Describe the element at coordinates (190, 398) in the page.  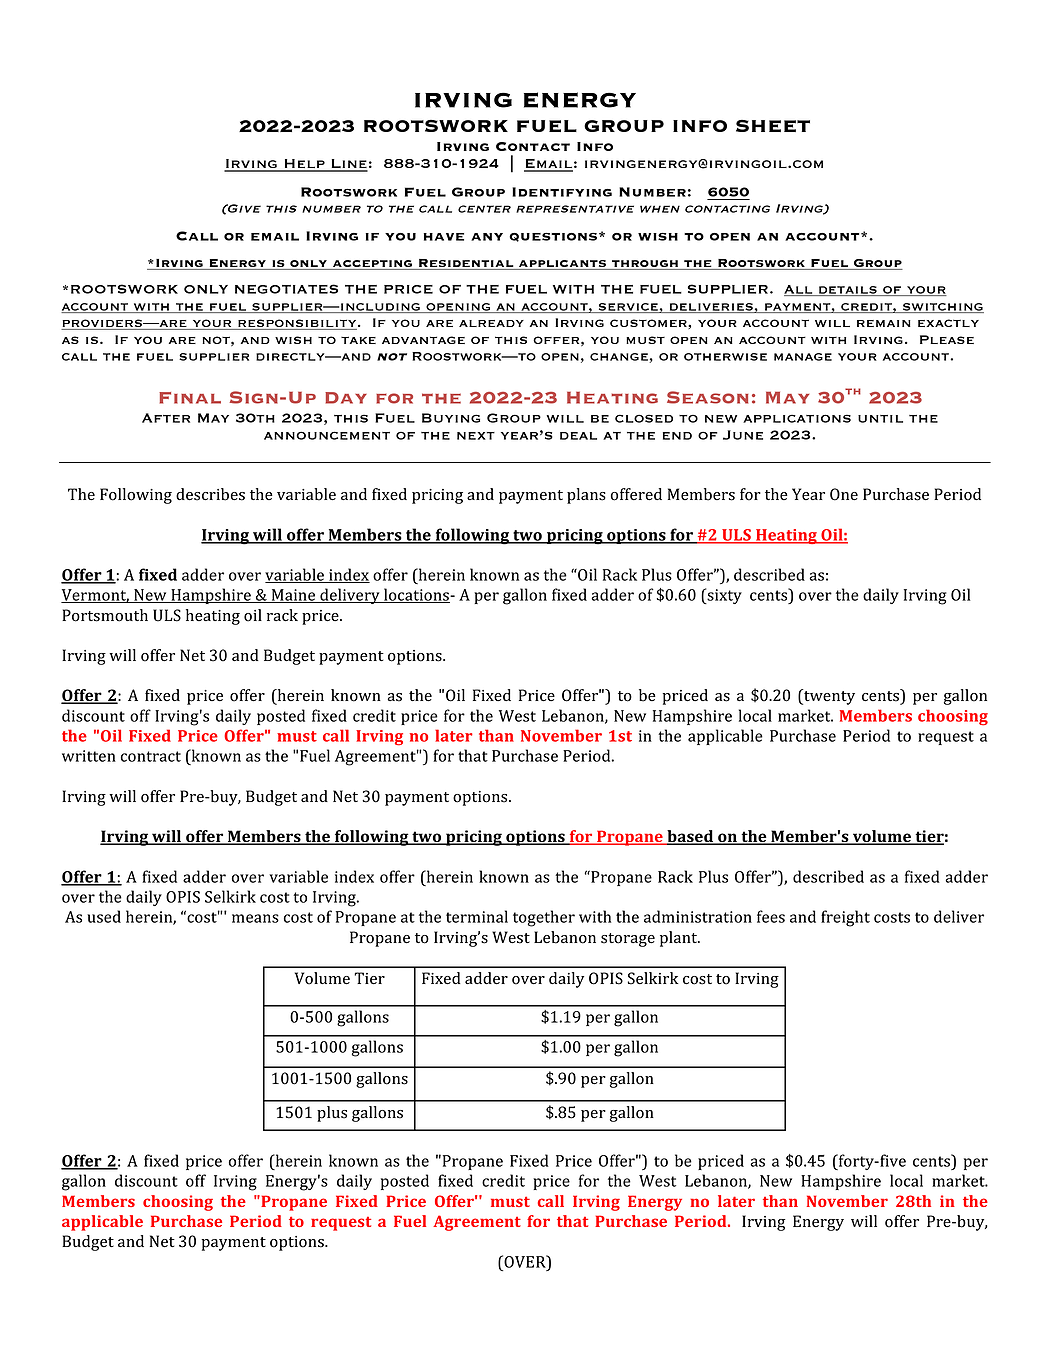
I see `Final` at that location.
